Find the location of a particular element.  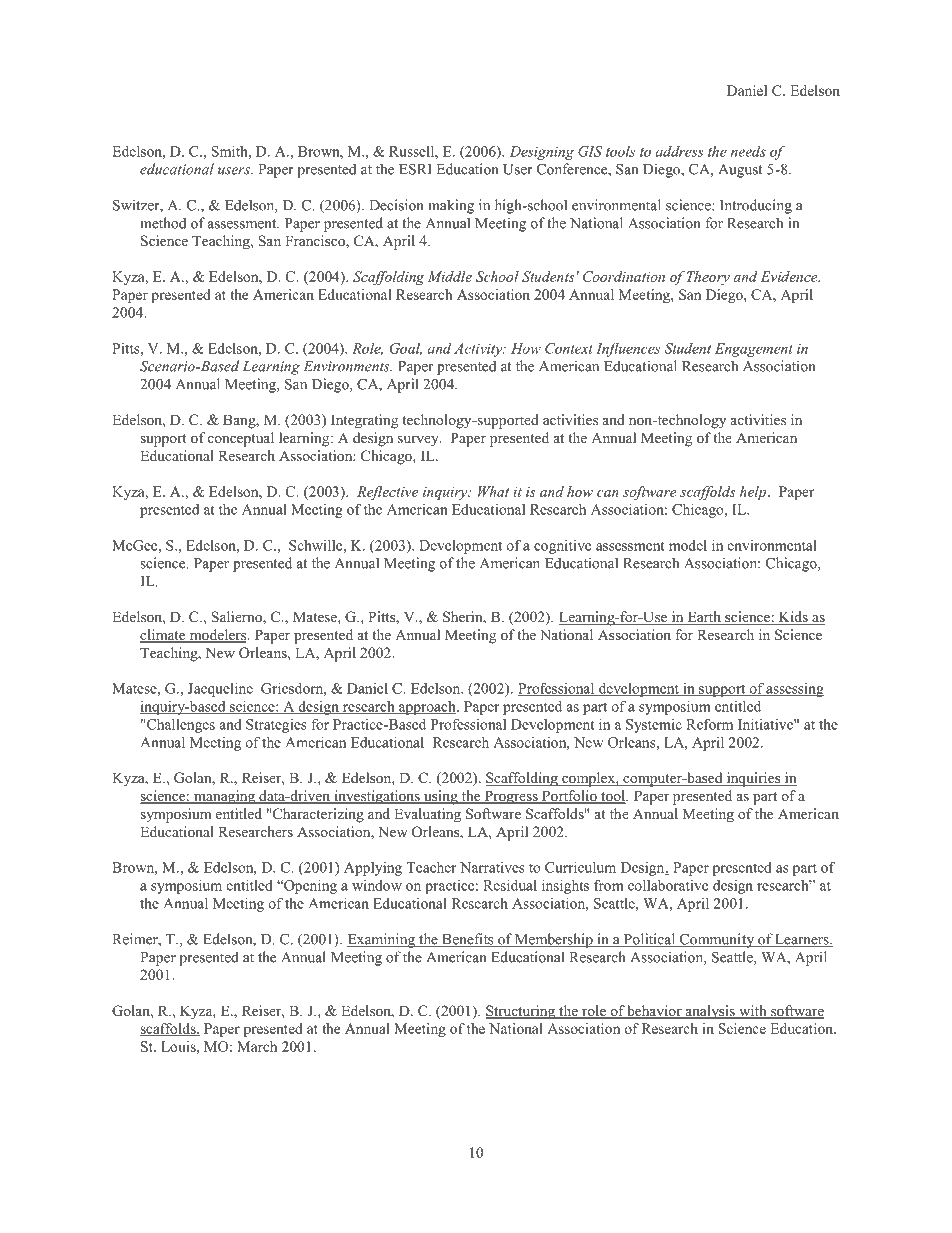

cognitive is located at coordinates (562, 547).
